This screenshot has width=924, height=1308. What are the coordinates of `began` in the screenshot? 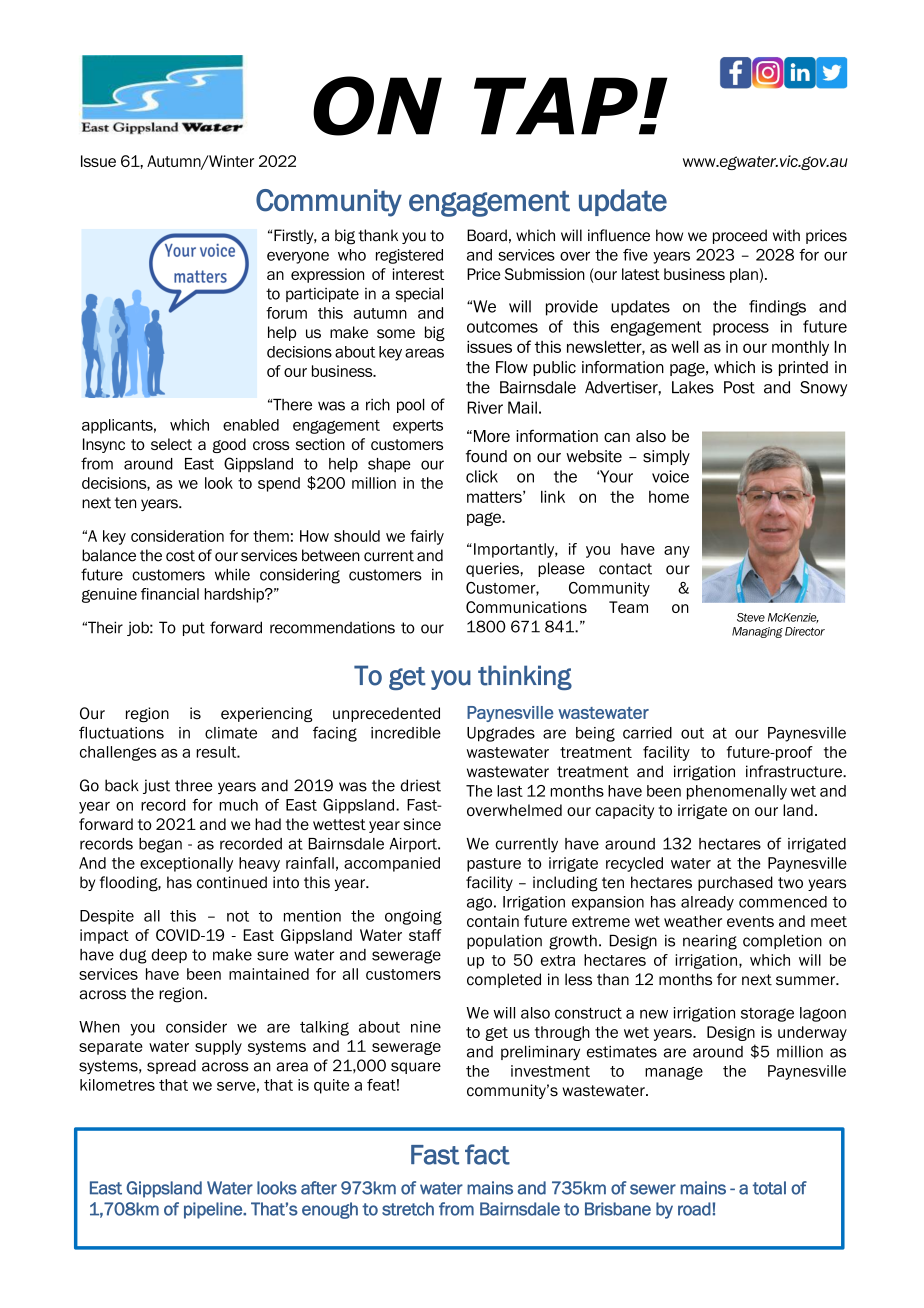 It's located at (160, 845).
